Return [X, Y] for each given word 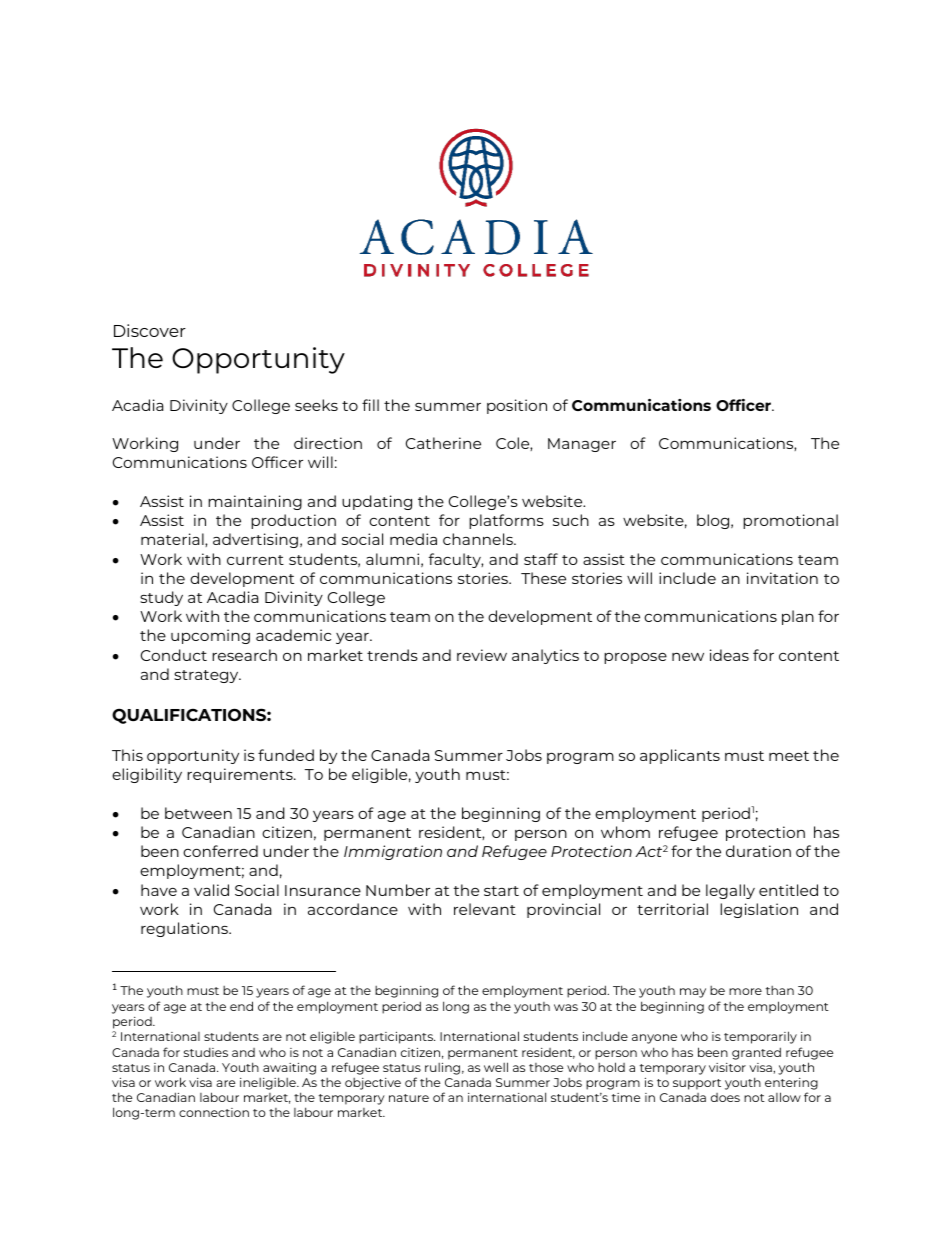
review [482, 655]
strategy [207, 676]
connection [214, 1112]
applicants [680, 756]
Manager [582, 445]
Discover [150, 330]
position [517, 406]
